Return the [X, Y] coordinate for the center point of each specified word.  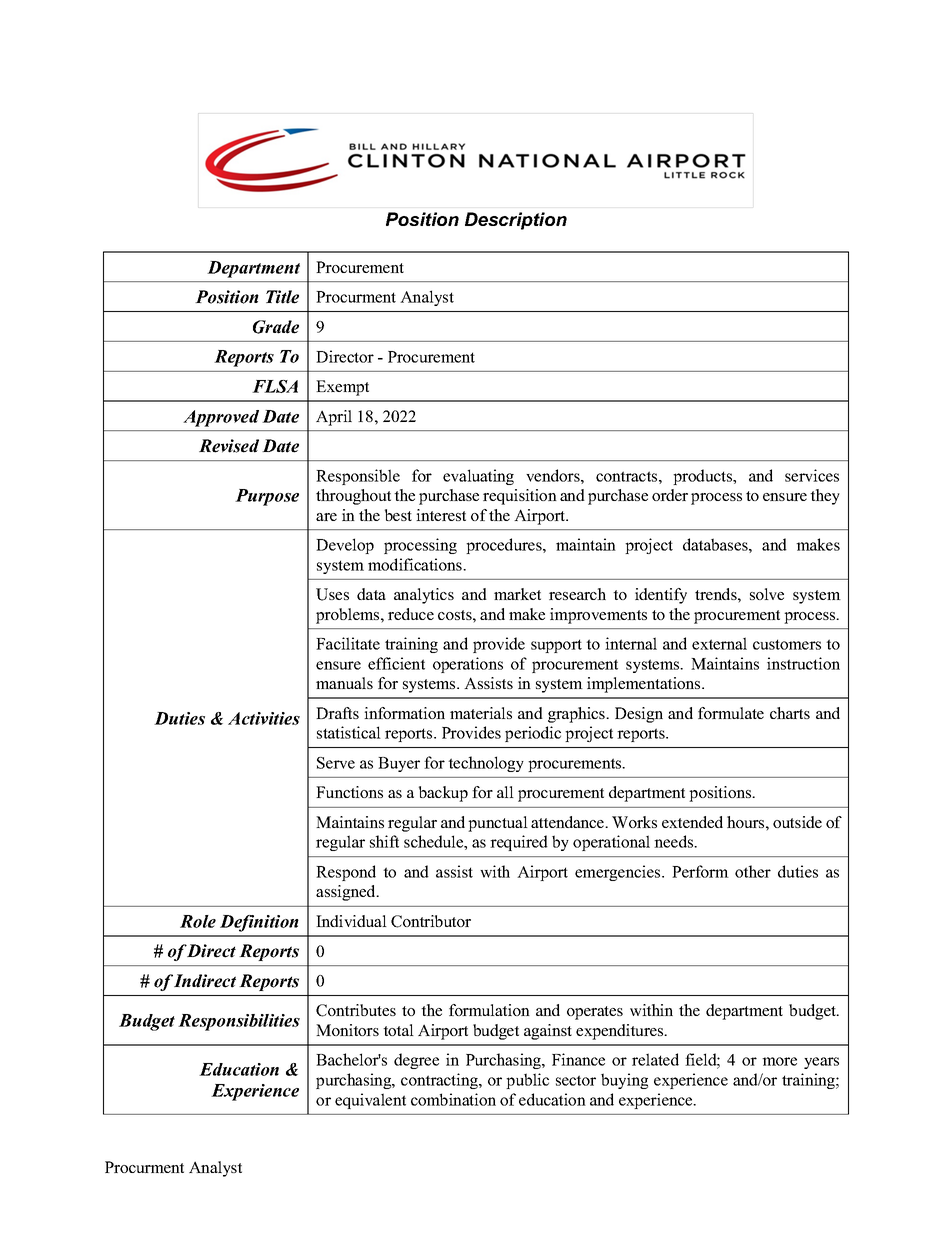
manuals [344, 683]
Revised [229, 446]
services [812, 475]
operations [468, 665]
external [719, 643]
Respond [346, 873]
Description [516, 221]
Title [282, 297]
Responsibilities [239, 1022]
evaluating [478, 477]
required [519, 843]
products [704, 477]
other [753, 871]
